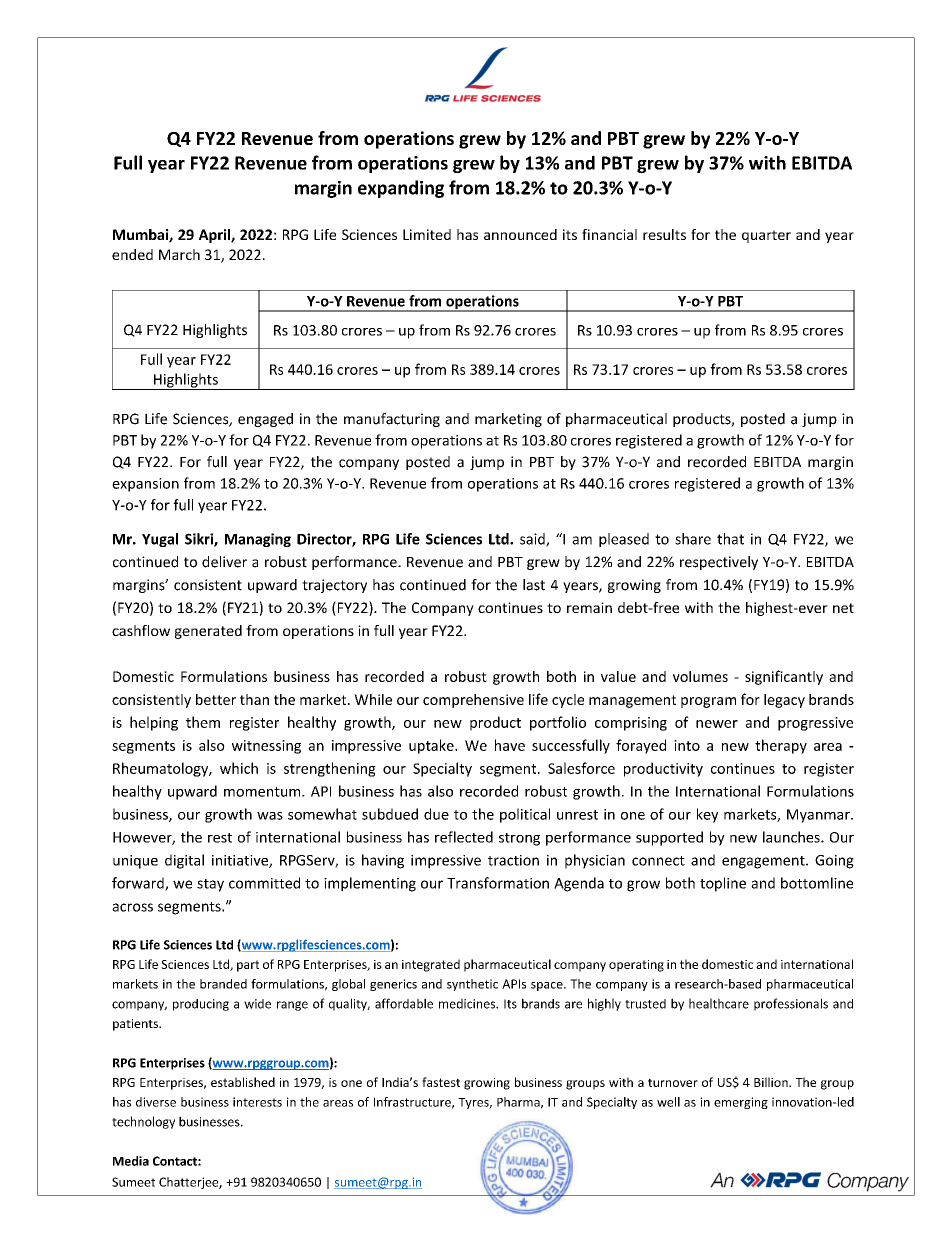 The image size is (952, 1233). What do you see at coordinates (143, 1122) in the image?
I see `technology` at bounding box center [143, 1122].
